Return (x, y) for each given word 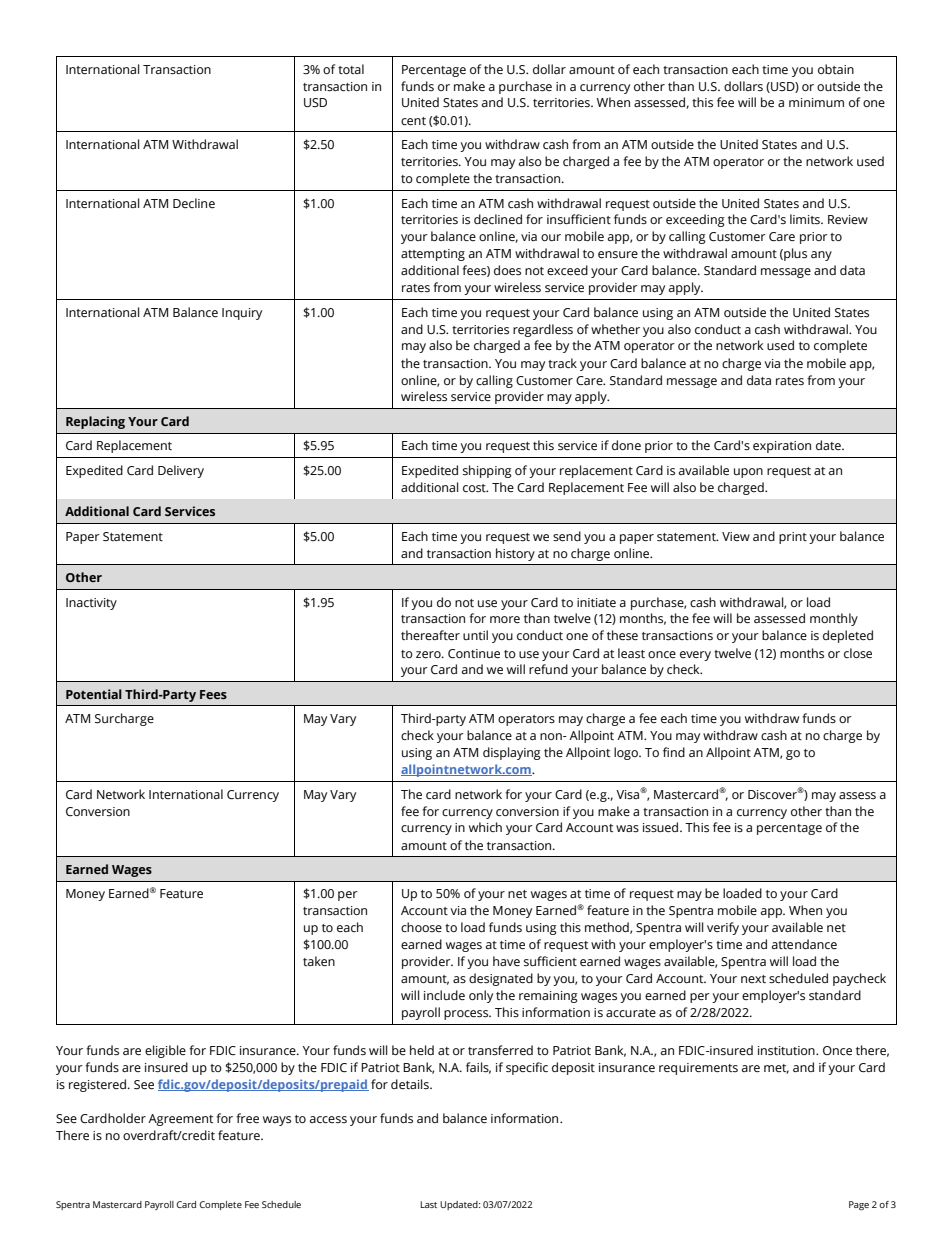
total (351, 69)
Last (428, 1204)
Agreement (180, 1120)
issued (662, 827)
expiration (782, 447)
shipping (487, 471)
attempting (433, 255)
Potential (94, 694)
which (485, 827)
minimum (816, 102)
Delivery (181, 471)
